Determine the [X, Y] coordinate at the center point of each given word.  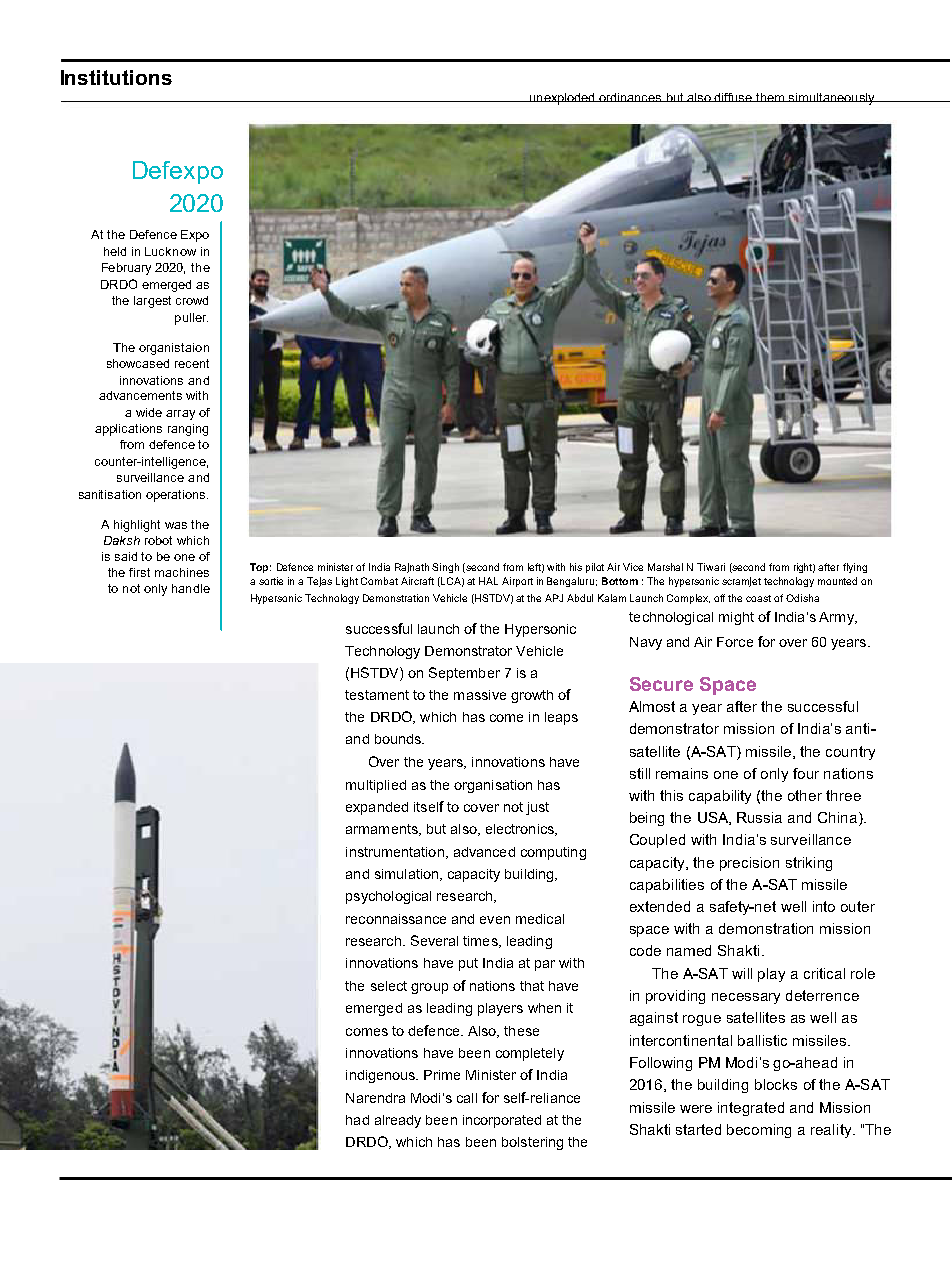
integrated [751, 1109]
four [806, 773]
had [357, 1120]
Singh [445, 568]
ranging [188, 430]
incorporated [502, 1121]
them [771, 97]
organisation [493, 786]
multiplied [376, 786]
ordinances [631, 97]
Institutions [116, 77]
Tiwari [711, 567]
